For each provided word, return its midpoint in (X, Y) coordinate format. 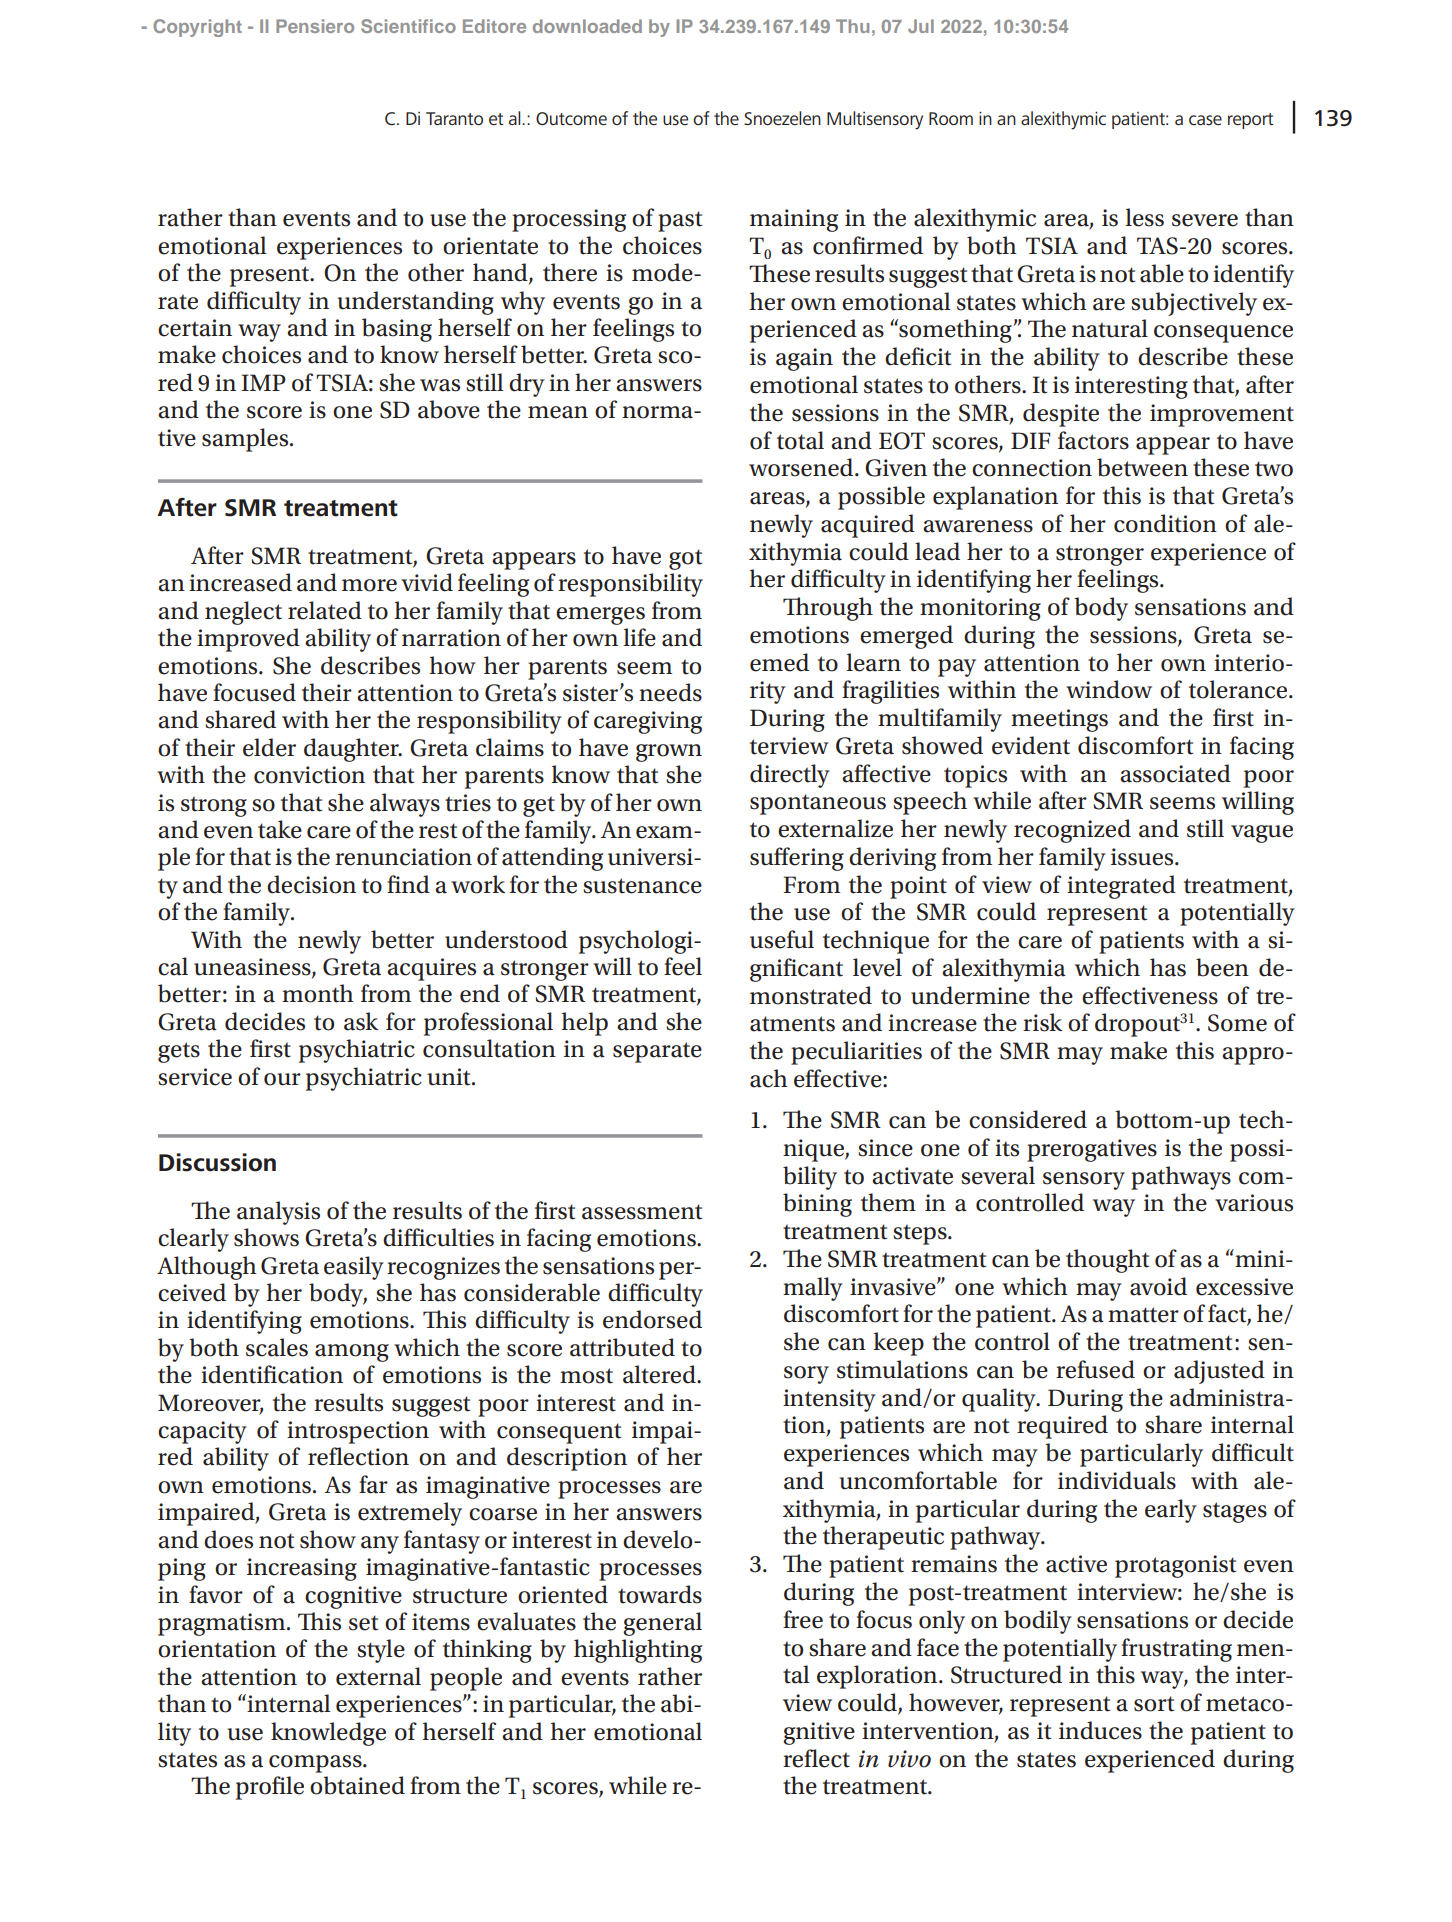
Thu (852, 26)
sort (1154, 1704)
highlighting (638, 1651)
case (1205, 120)
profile (270, 1788)
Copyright (197, 28)
